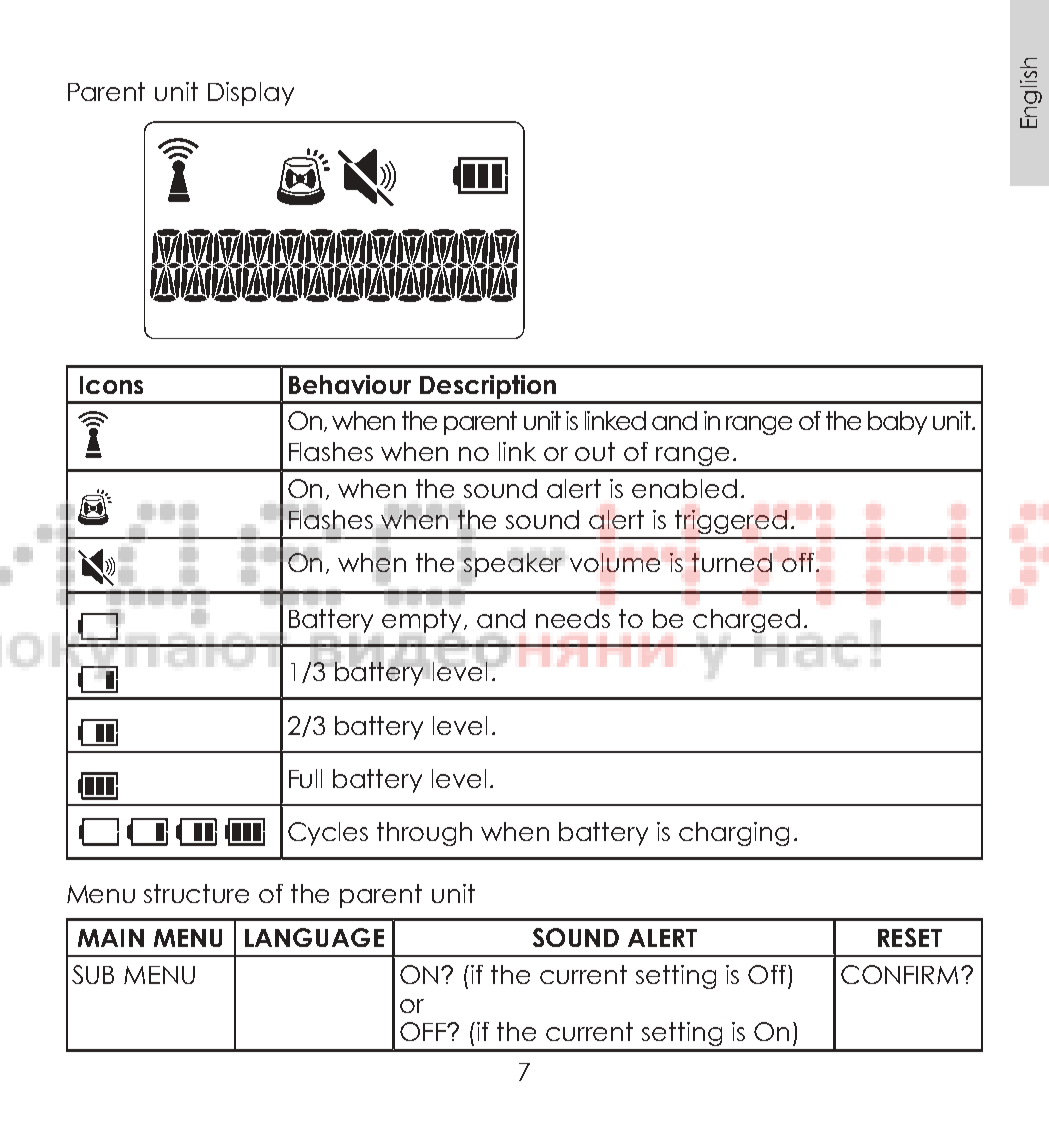  Describe the element at coordinates (423, 621) in the screenshot. I see `empty` at that location.
